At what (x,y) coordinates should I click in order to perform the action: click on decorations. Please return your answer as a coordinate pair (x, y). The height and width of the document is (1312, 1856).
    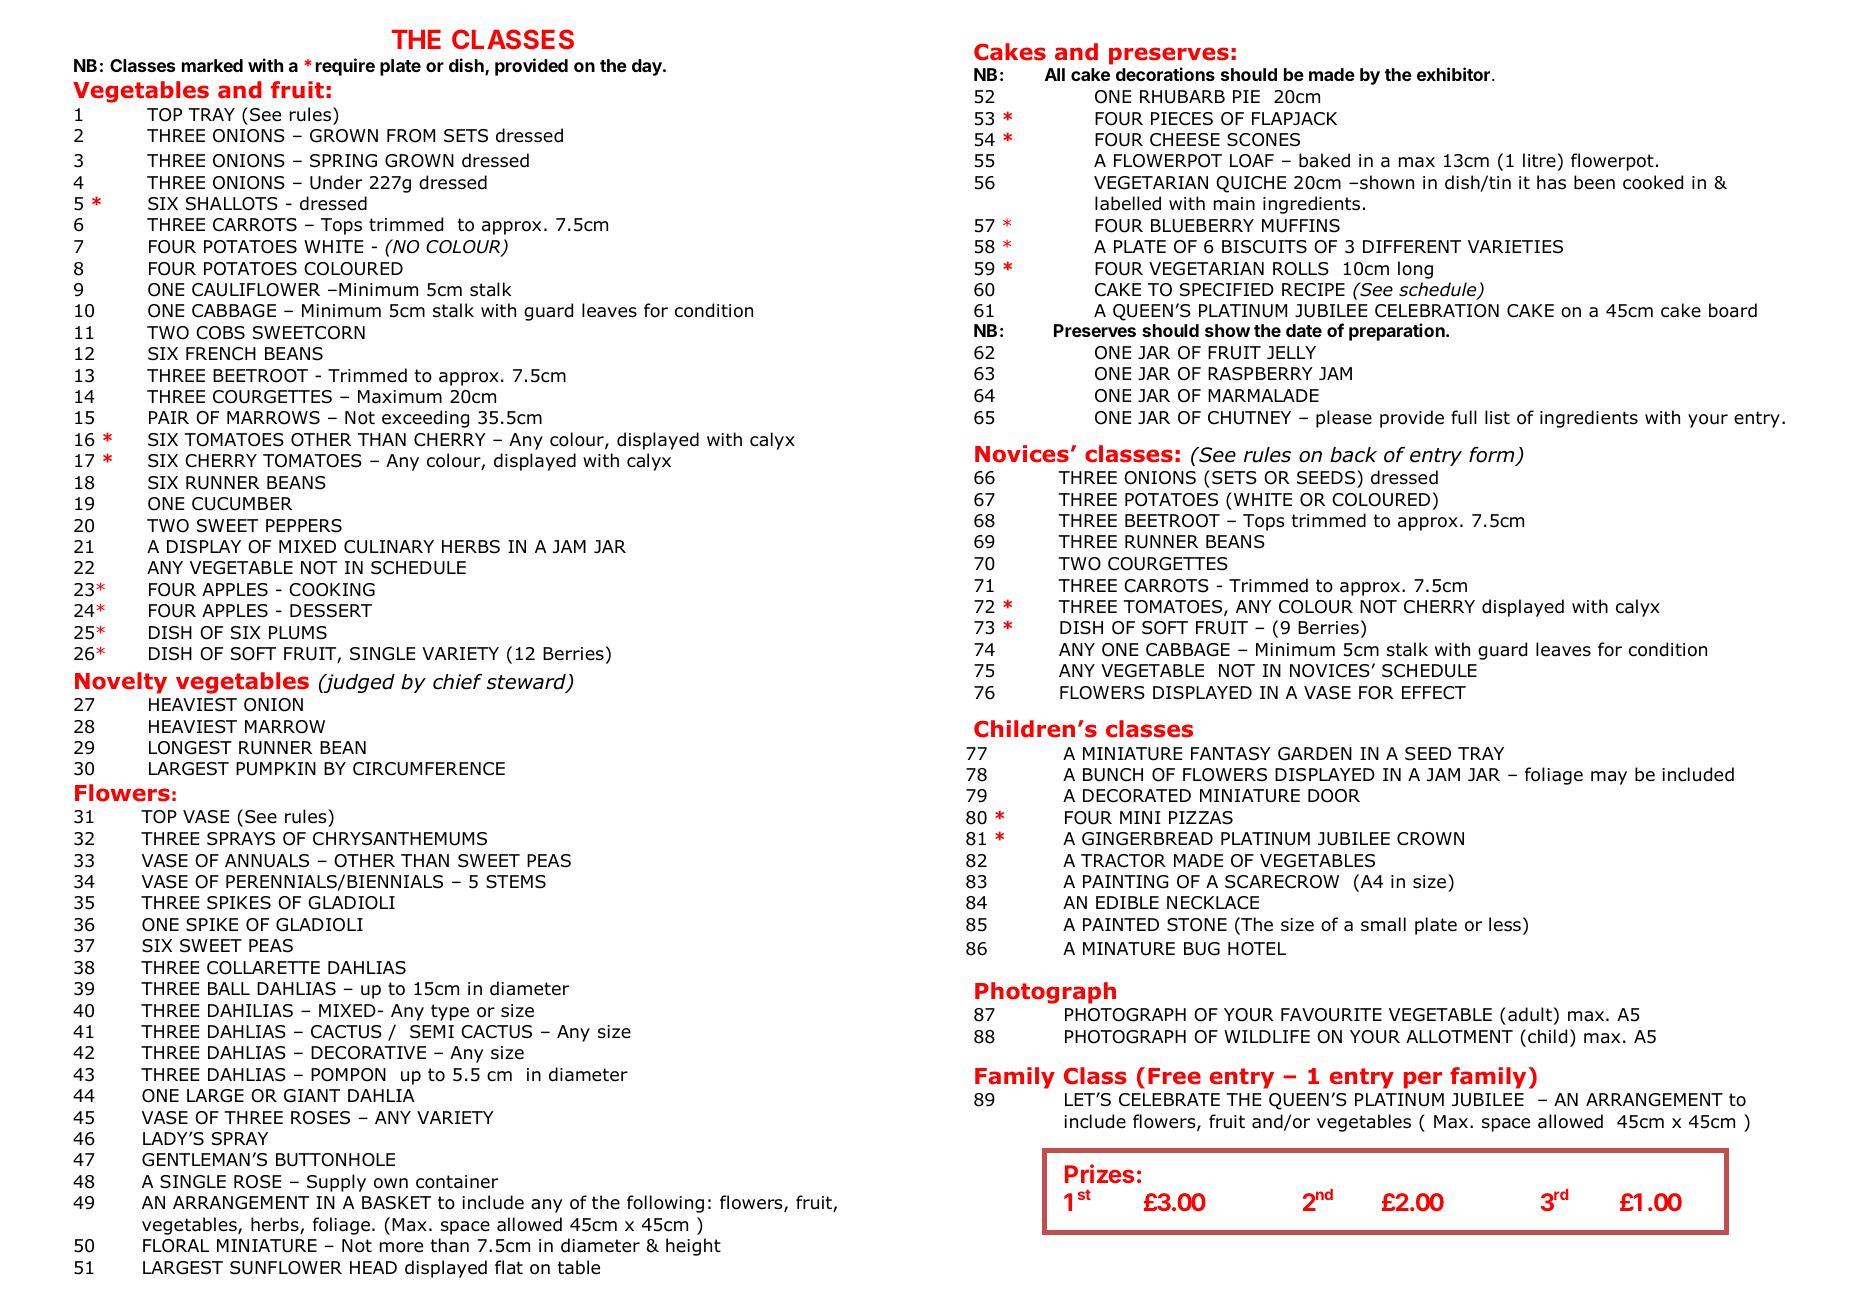
    Looking at the image, I should click on (1165, 74).
